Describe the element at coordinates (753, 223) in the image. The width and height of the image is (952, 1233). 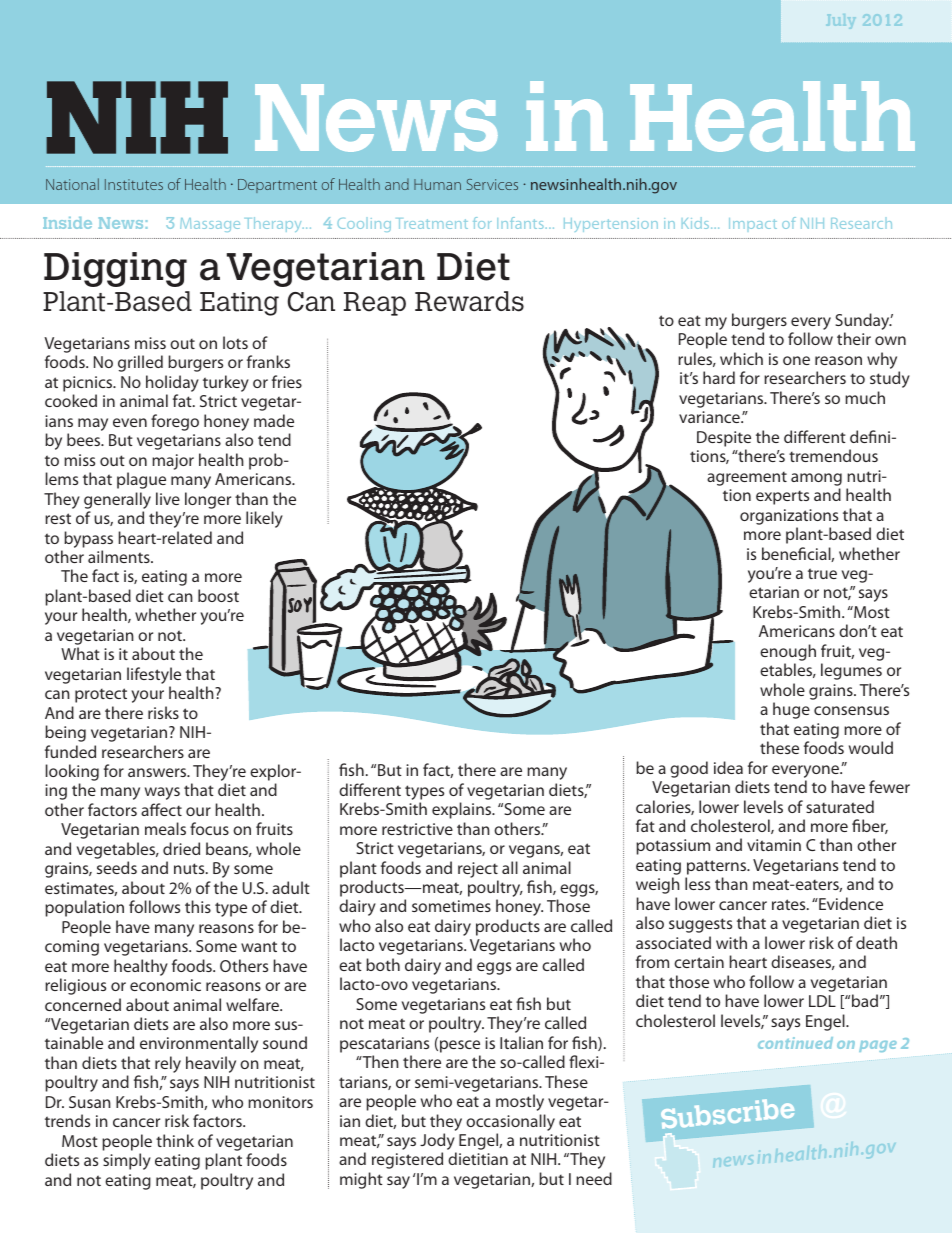
I see `Impact` at that location.
